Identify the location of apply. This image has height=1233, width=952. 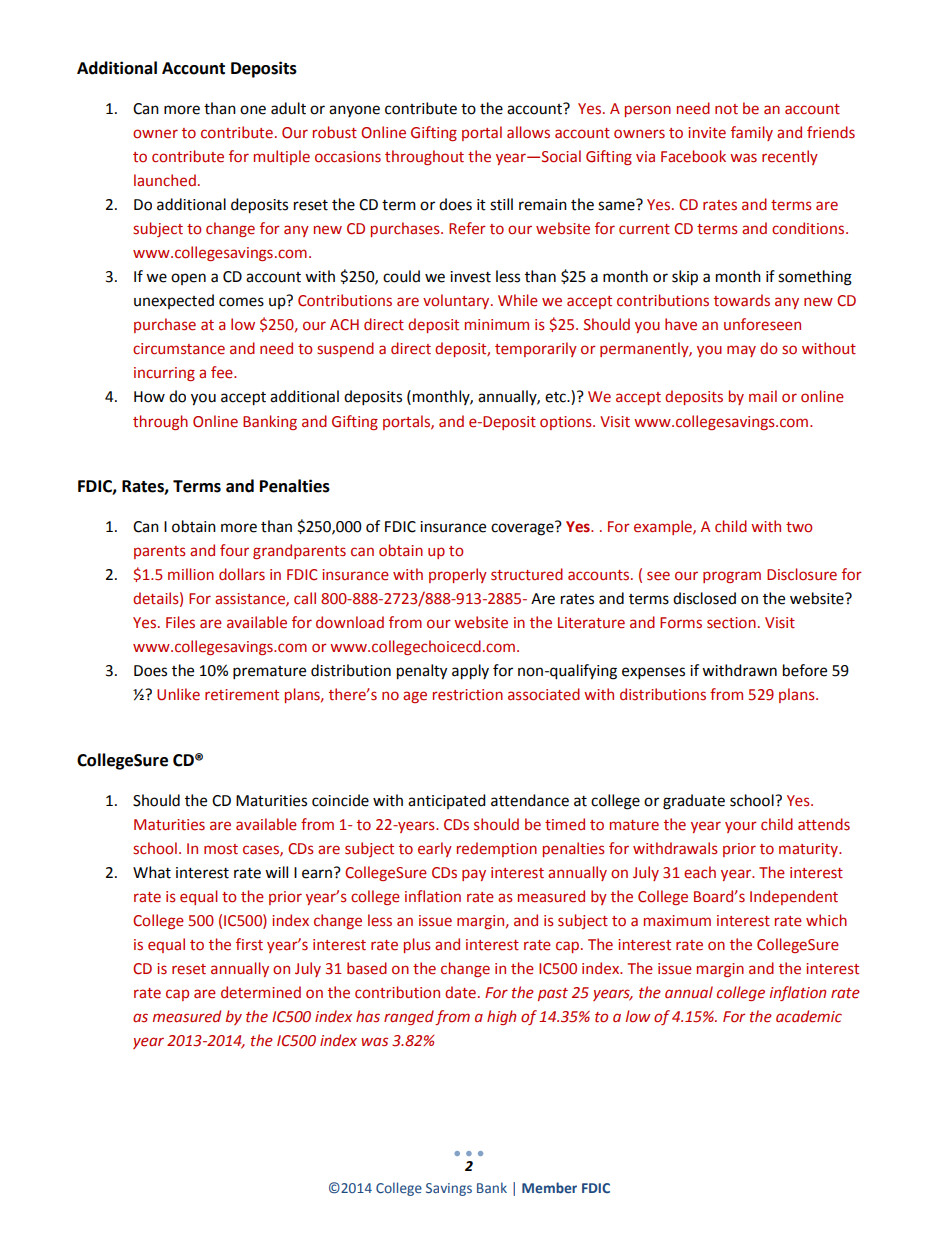
(470, 672).
